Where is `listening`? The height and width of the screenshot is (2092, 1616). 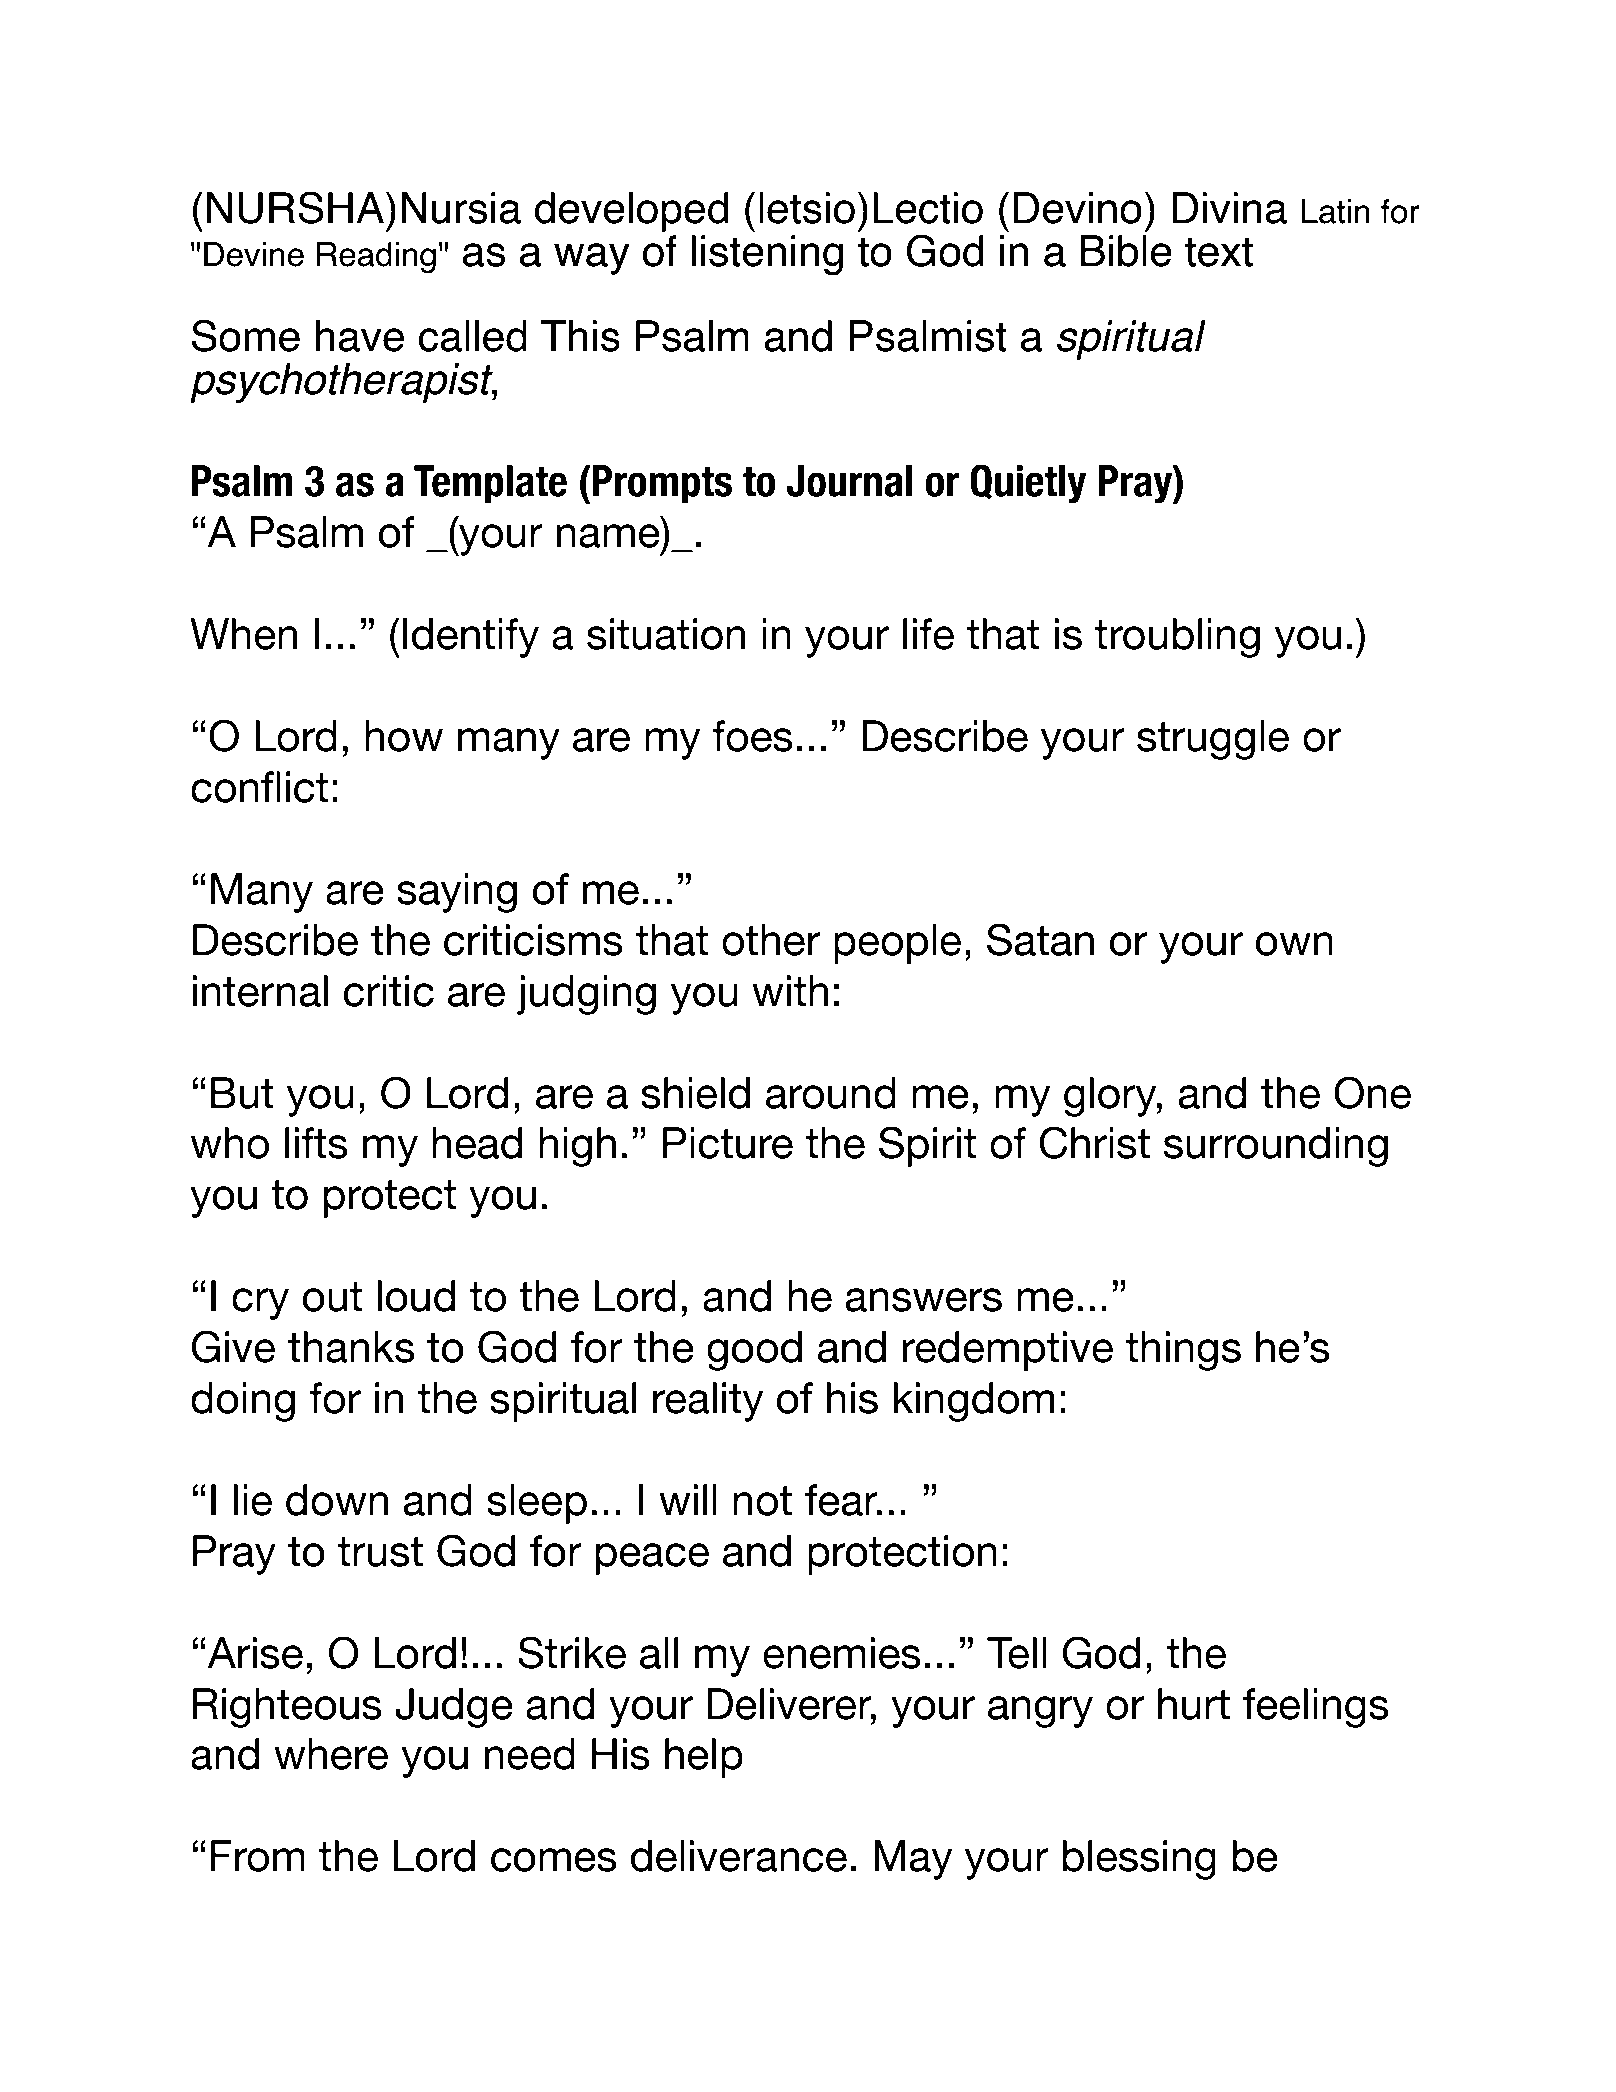 listening is located at coordinates (767, 255).
